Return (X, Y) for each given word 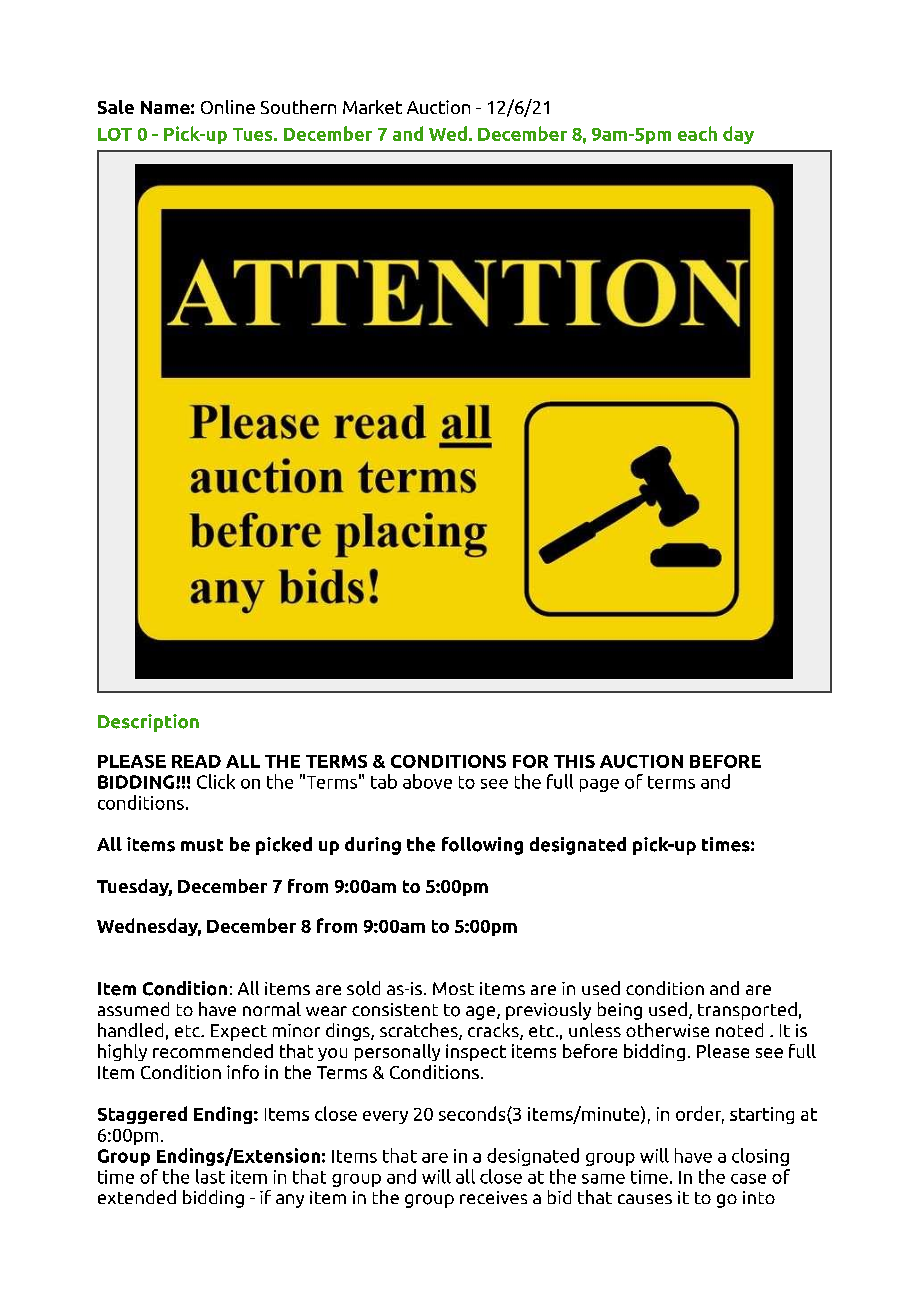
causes (645, 1199)
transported (747, 1011)
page (599, 785)
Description (148, 723)
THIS (574, 761)
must (202, 845)
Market (372, 107)
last (210, 1176)
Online (228, 107)
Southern (298, 107)
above (427, 781)
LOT (115, 134)
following (482, 846)
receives (493, 1197)
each (697, 133)
